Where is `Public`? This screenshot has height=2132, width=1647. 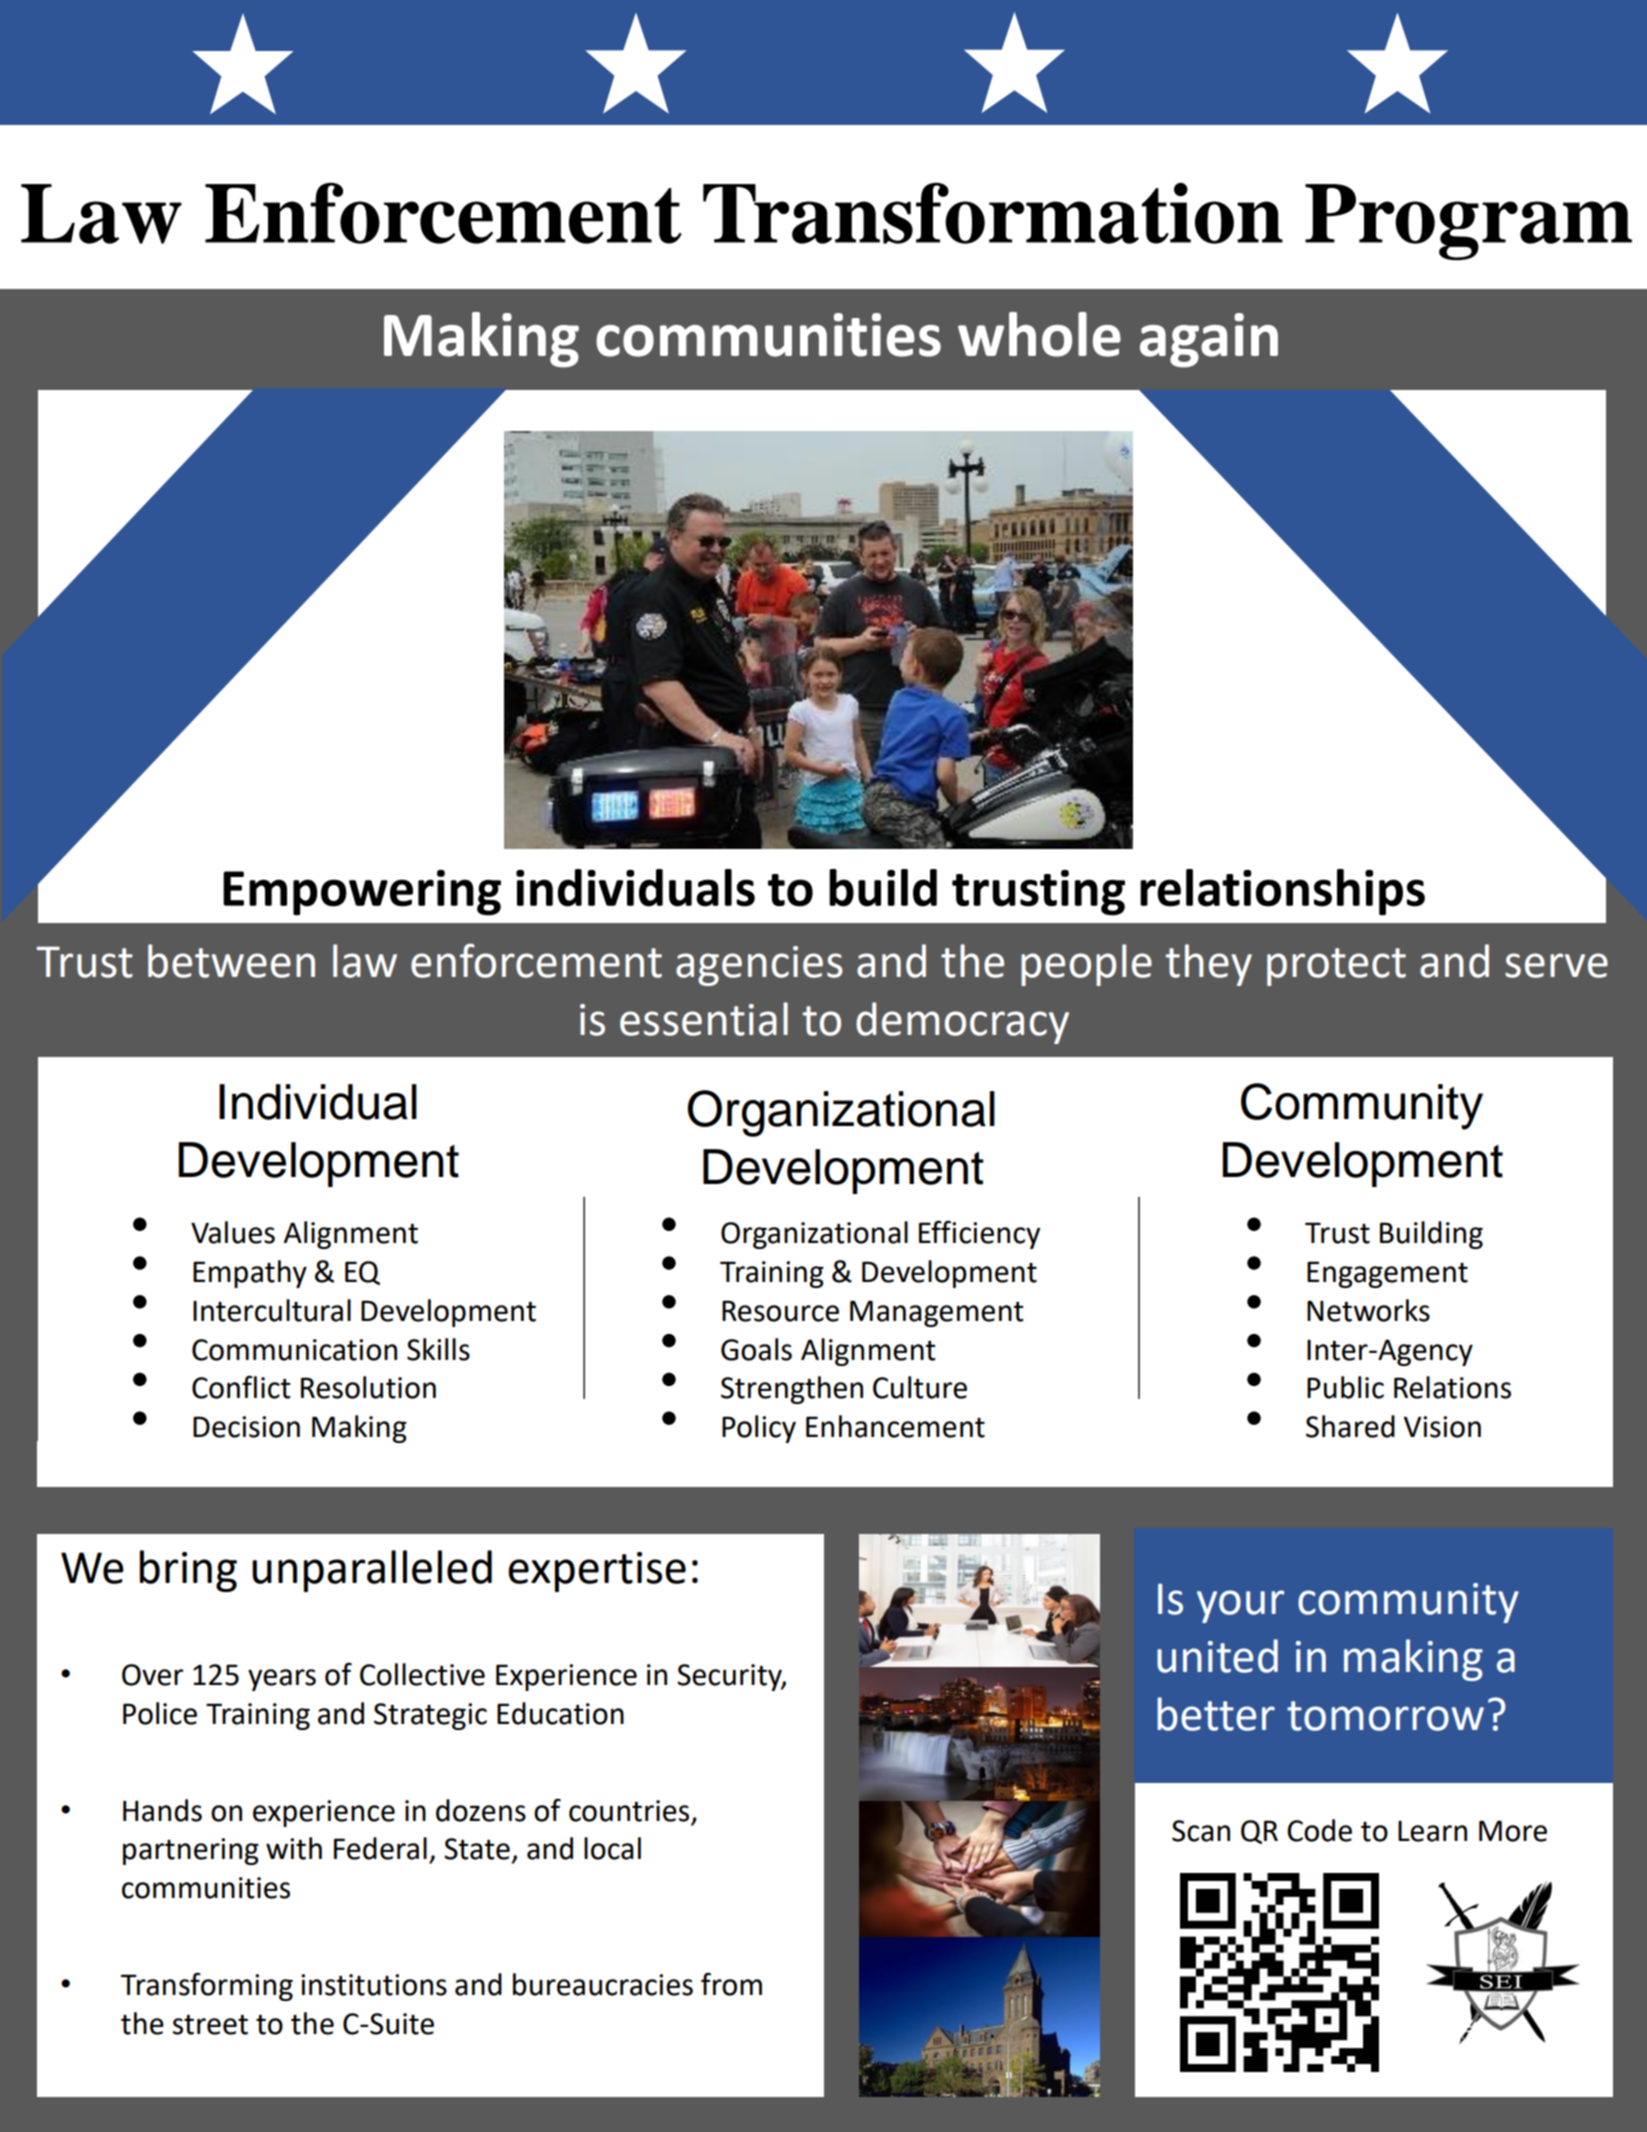 Public is located at coordinates (1345, 1387).
